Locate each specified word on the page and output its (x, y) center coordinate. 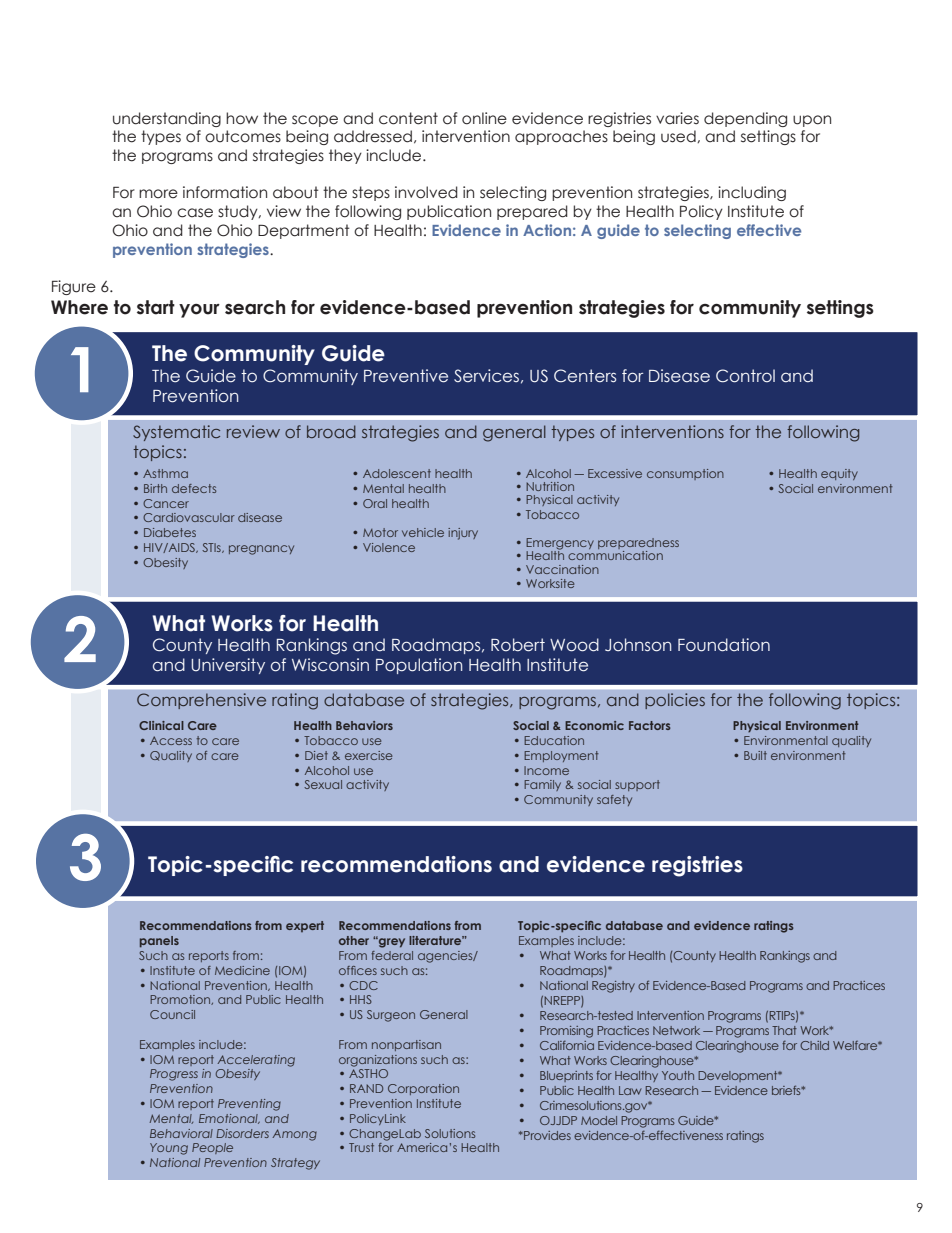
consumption (685, 474)
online (484, 118)
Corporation (423, 1089)
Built (755, 755)
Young (169, 1149)
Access (171, 740)
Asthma (165, 473)
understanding (167, 119)
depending (745, 119)
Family (542, 785)
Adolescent (397, 473)
